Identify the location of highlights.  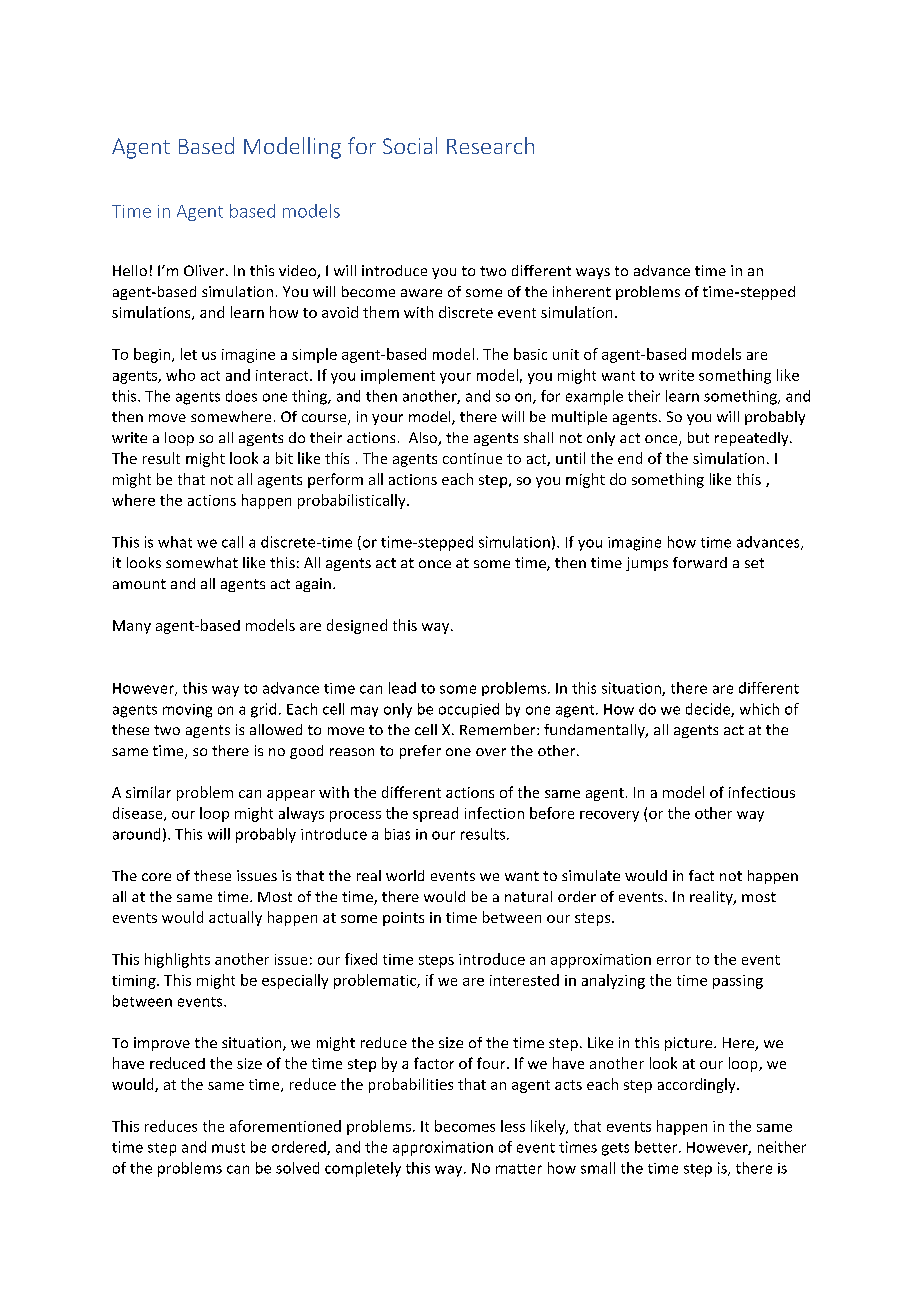
(177, 960).
